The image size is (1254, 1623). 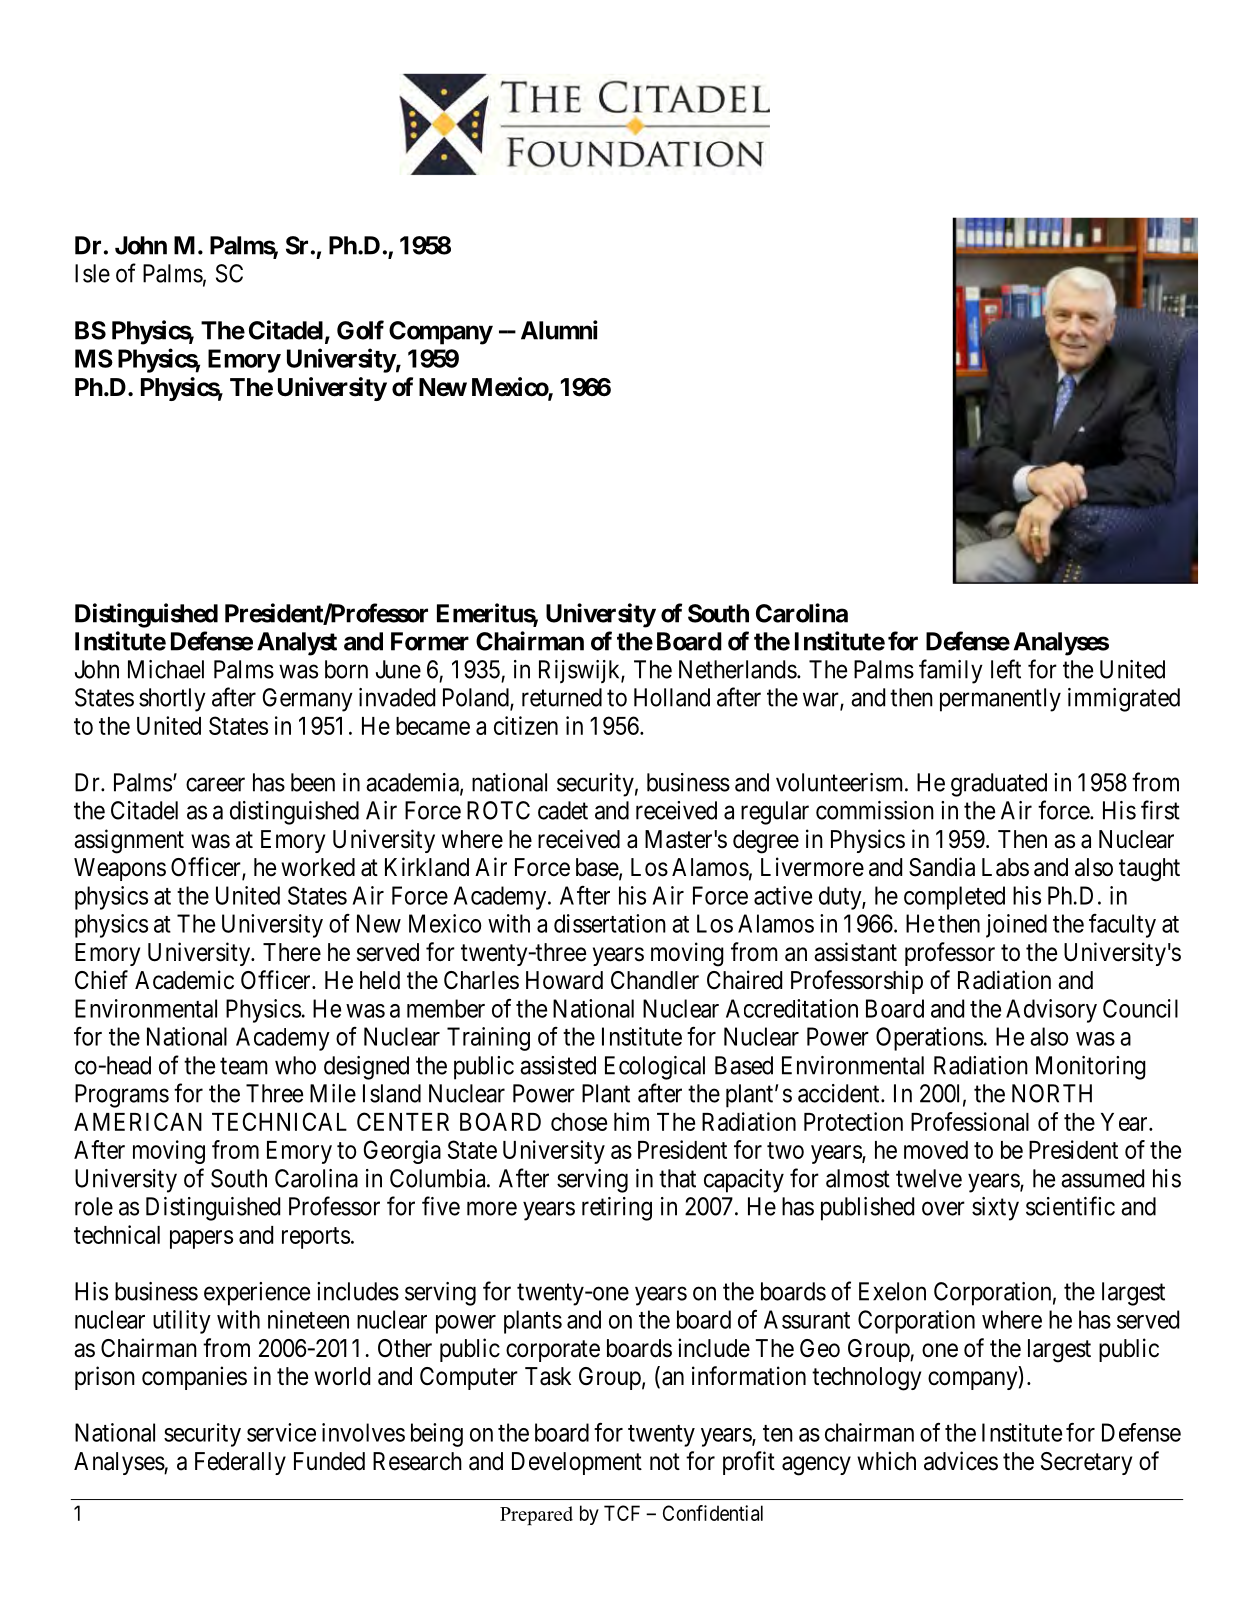 I want to click on shortly, so click(x=172, y=700).
